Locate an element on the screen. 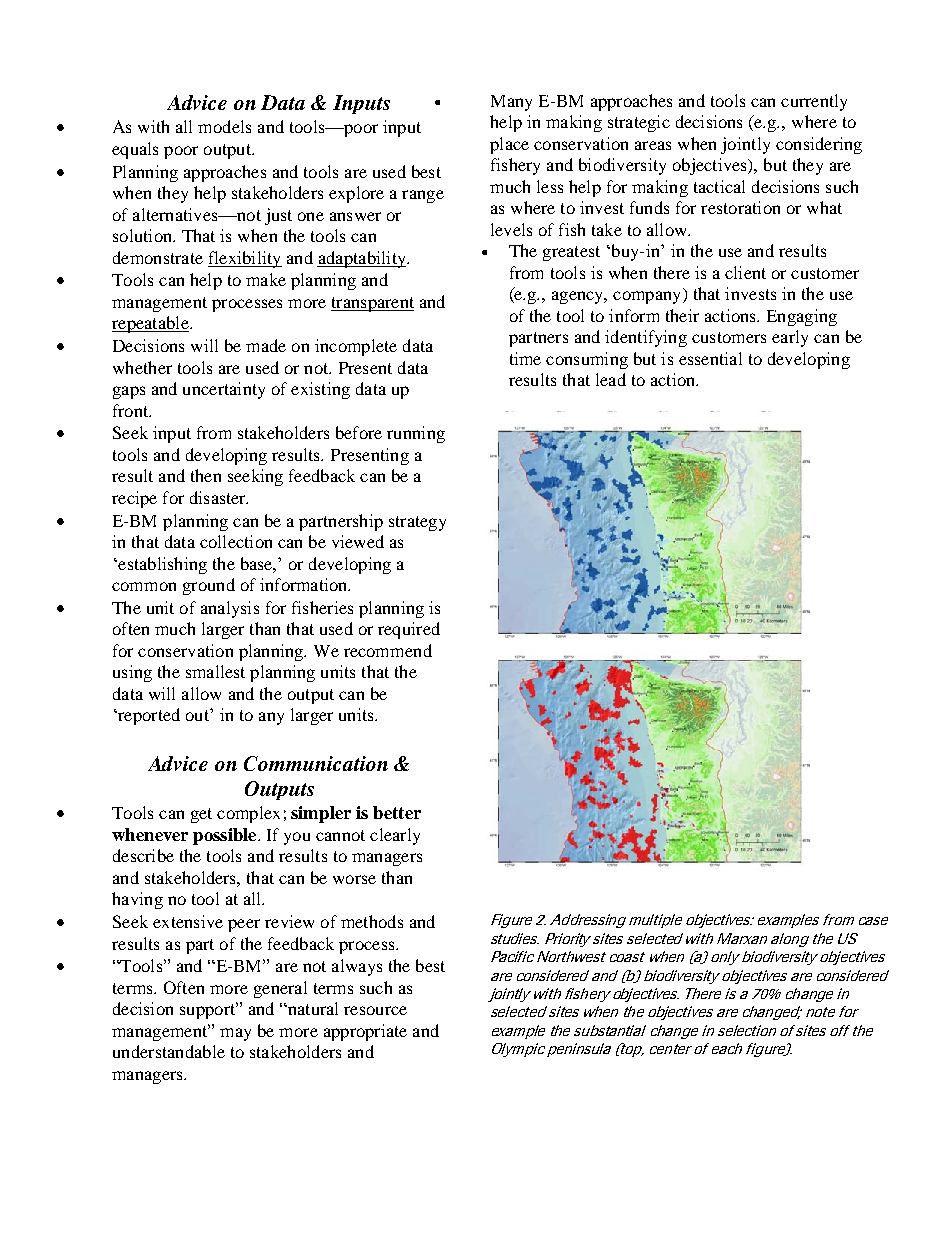 The height and width of the screenshot is (1233, 952). resource is located at coordinates (375, 1010).
